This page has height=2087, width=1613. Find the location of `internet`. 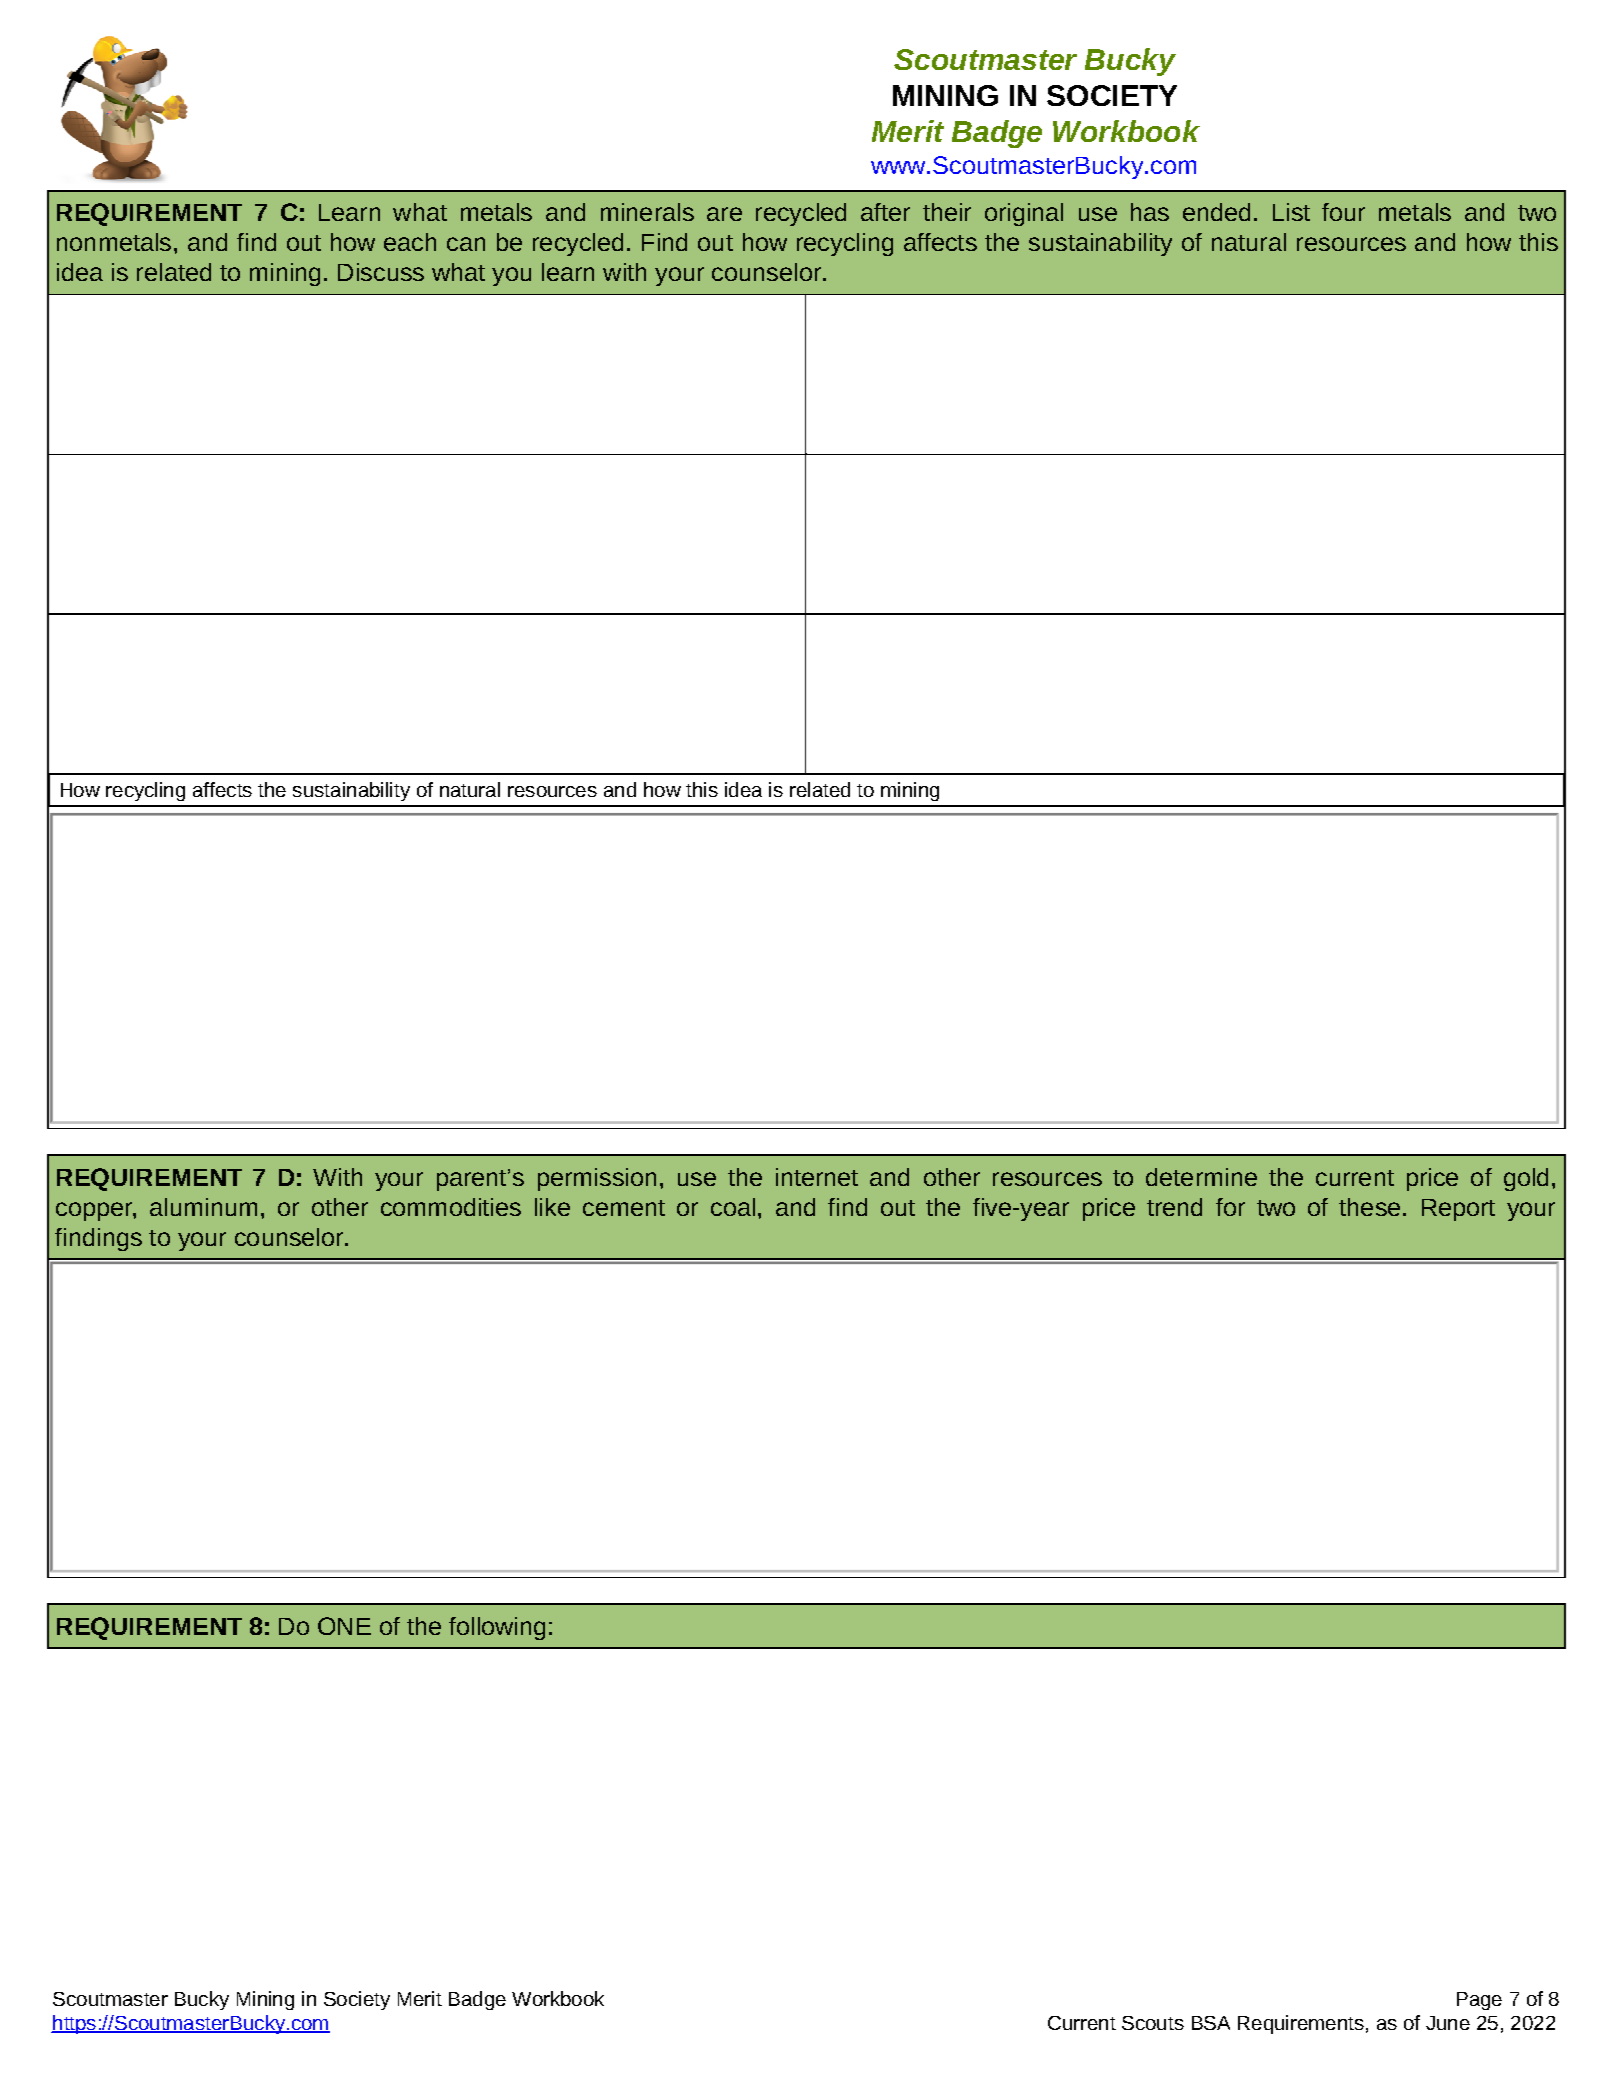

internet is located at coordinates (817, 1177).
